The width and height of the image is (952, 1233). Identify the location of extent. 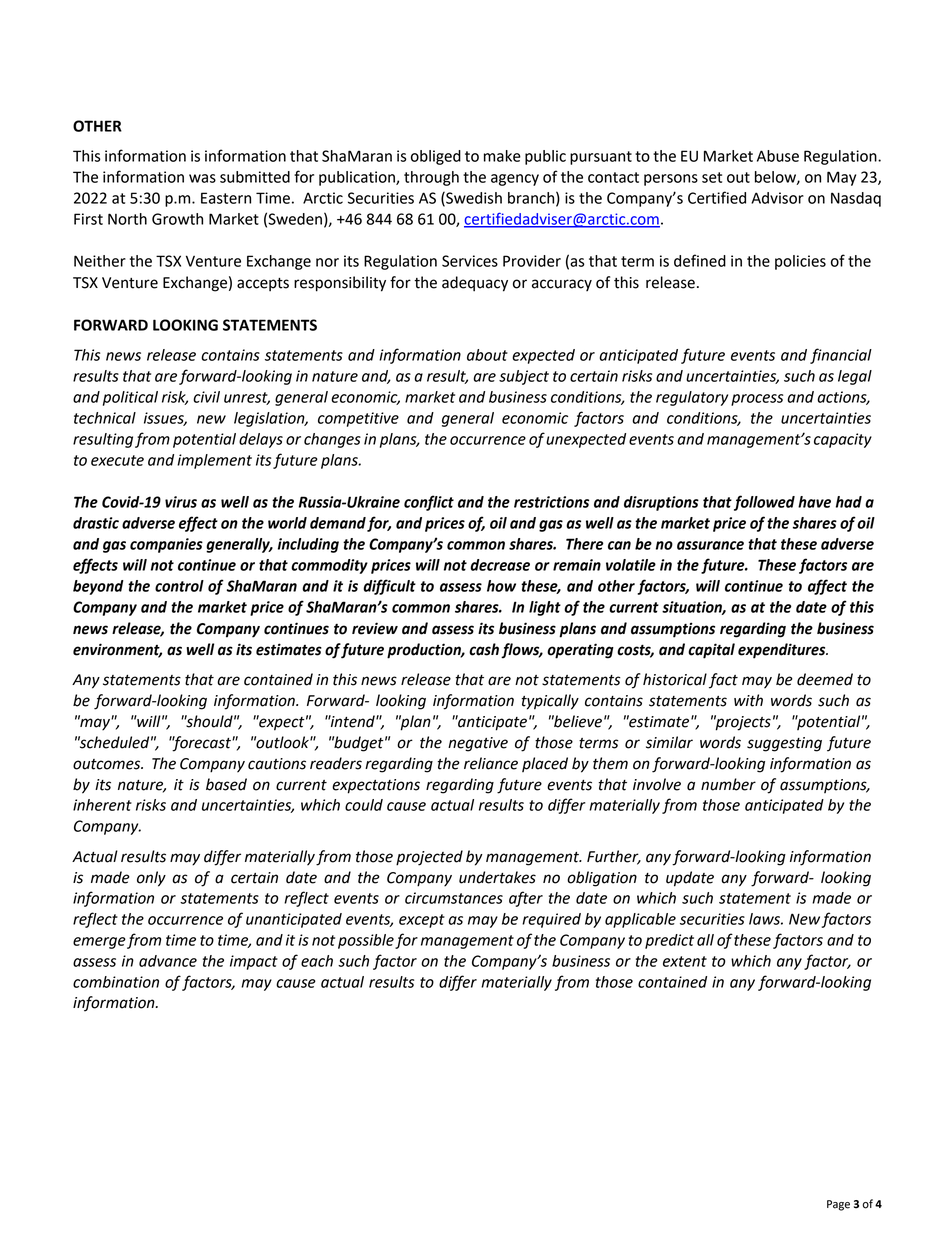
(685, 961).
